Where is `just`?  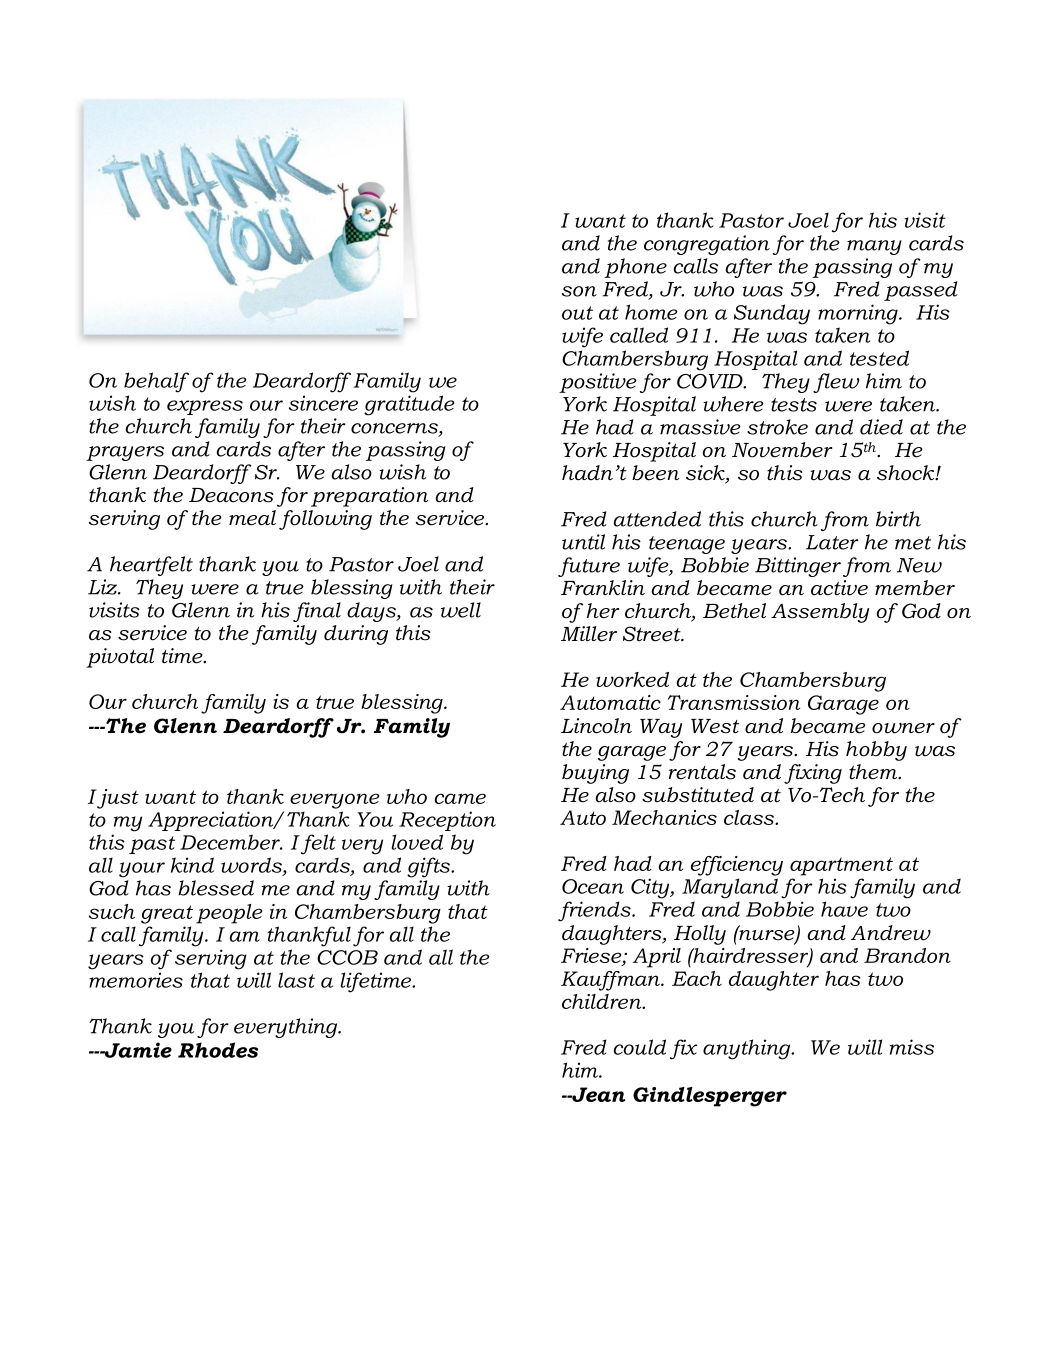
just is located at coordinates (118, 799).
